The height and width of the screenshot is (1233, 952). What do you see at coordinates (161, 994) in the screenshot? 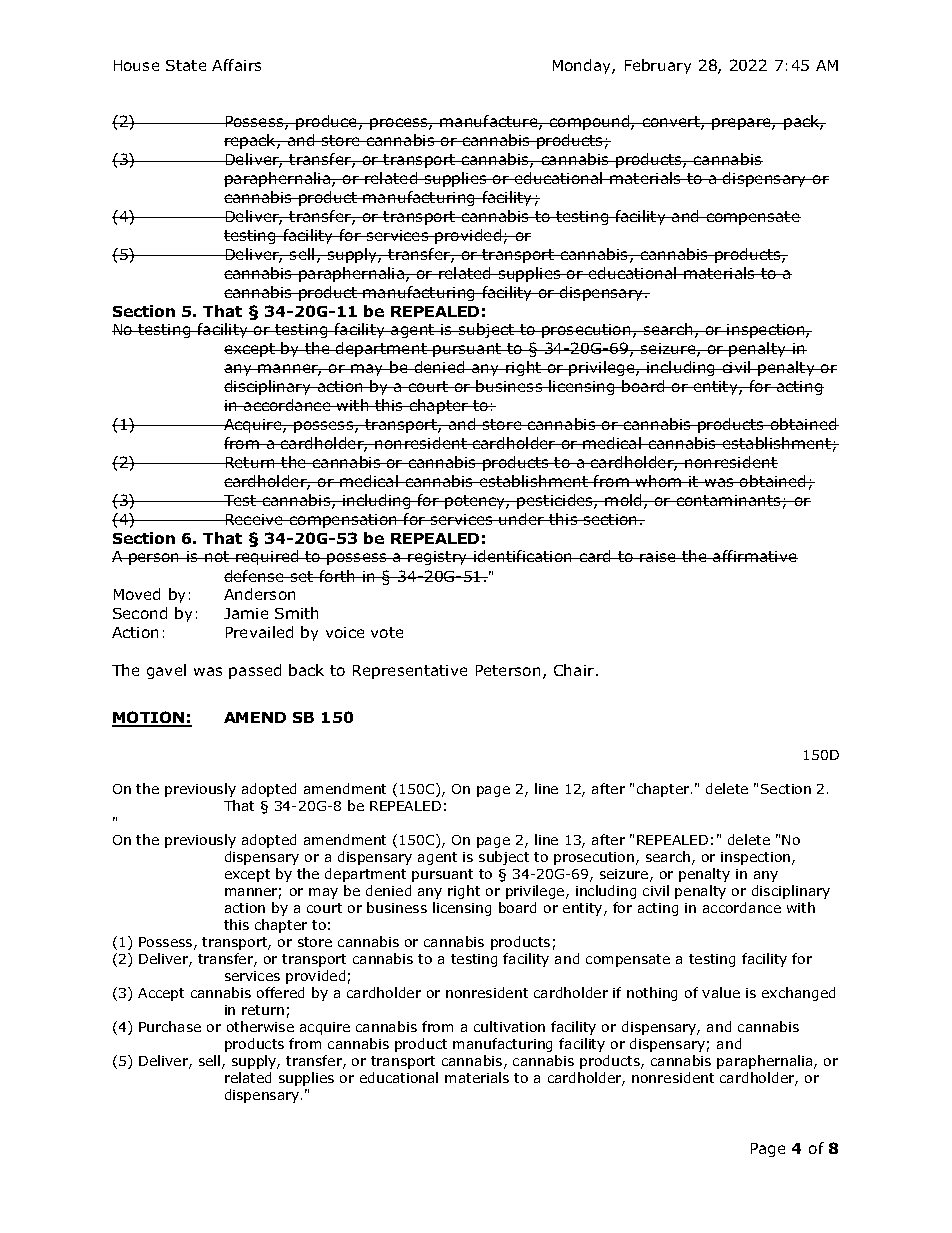
I see `Accept` at bounding box center [161, 994].
